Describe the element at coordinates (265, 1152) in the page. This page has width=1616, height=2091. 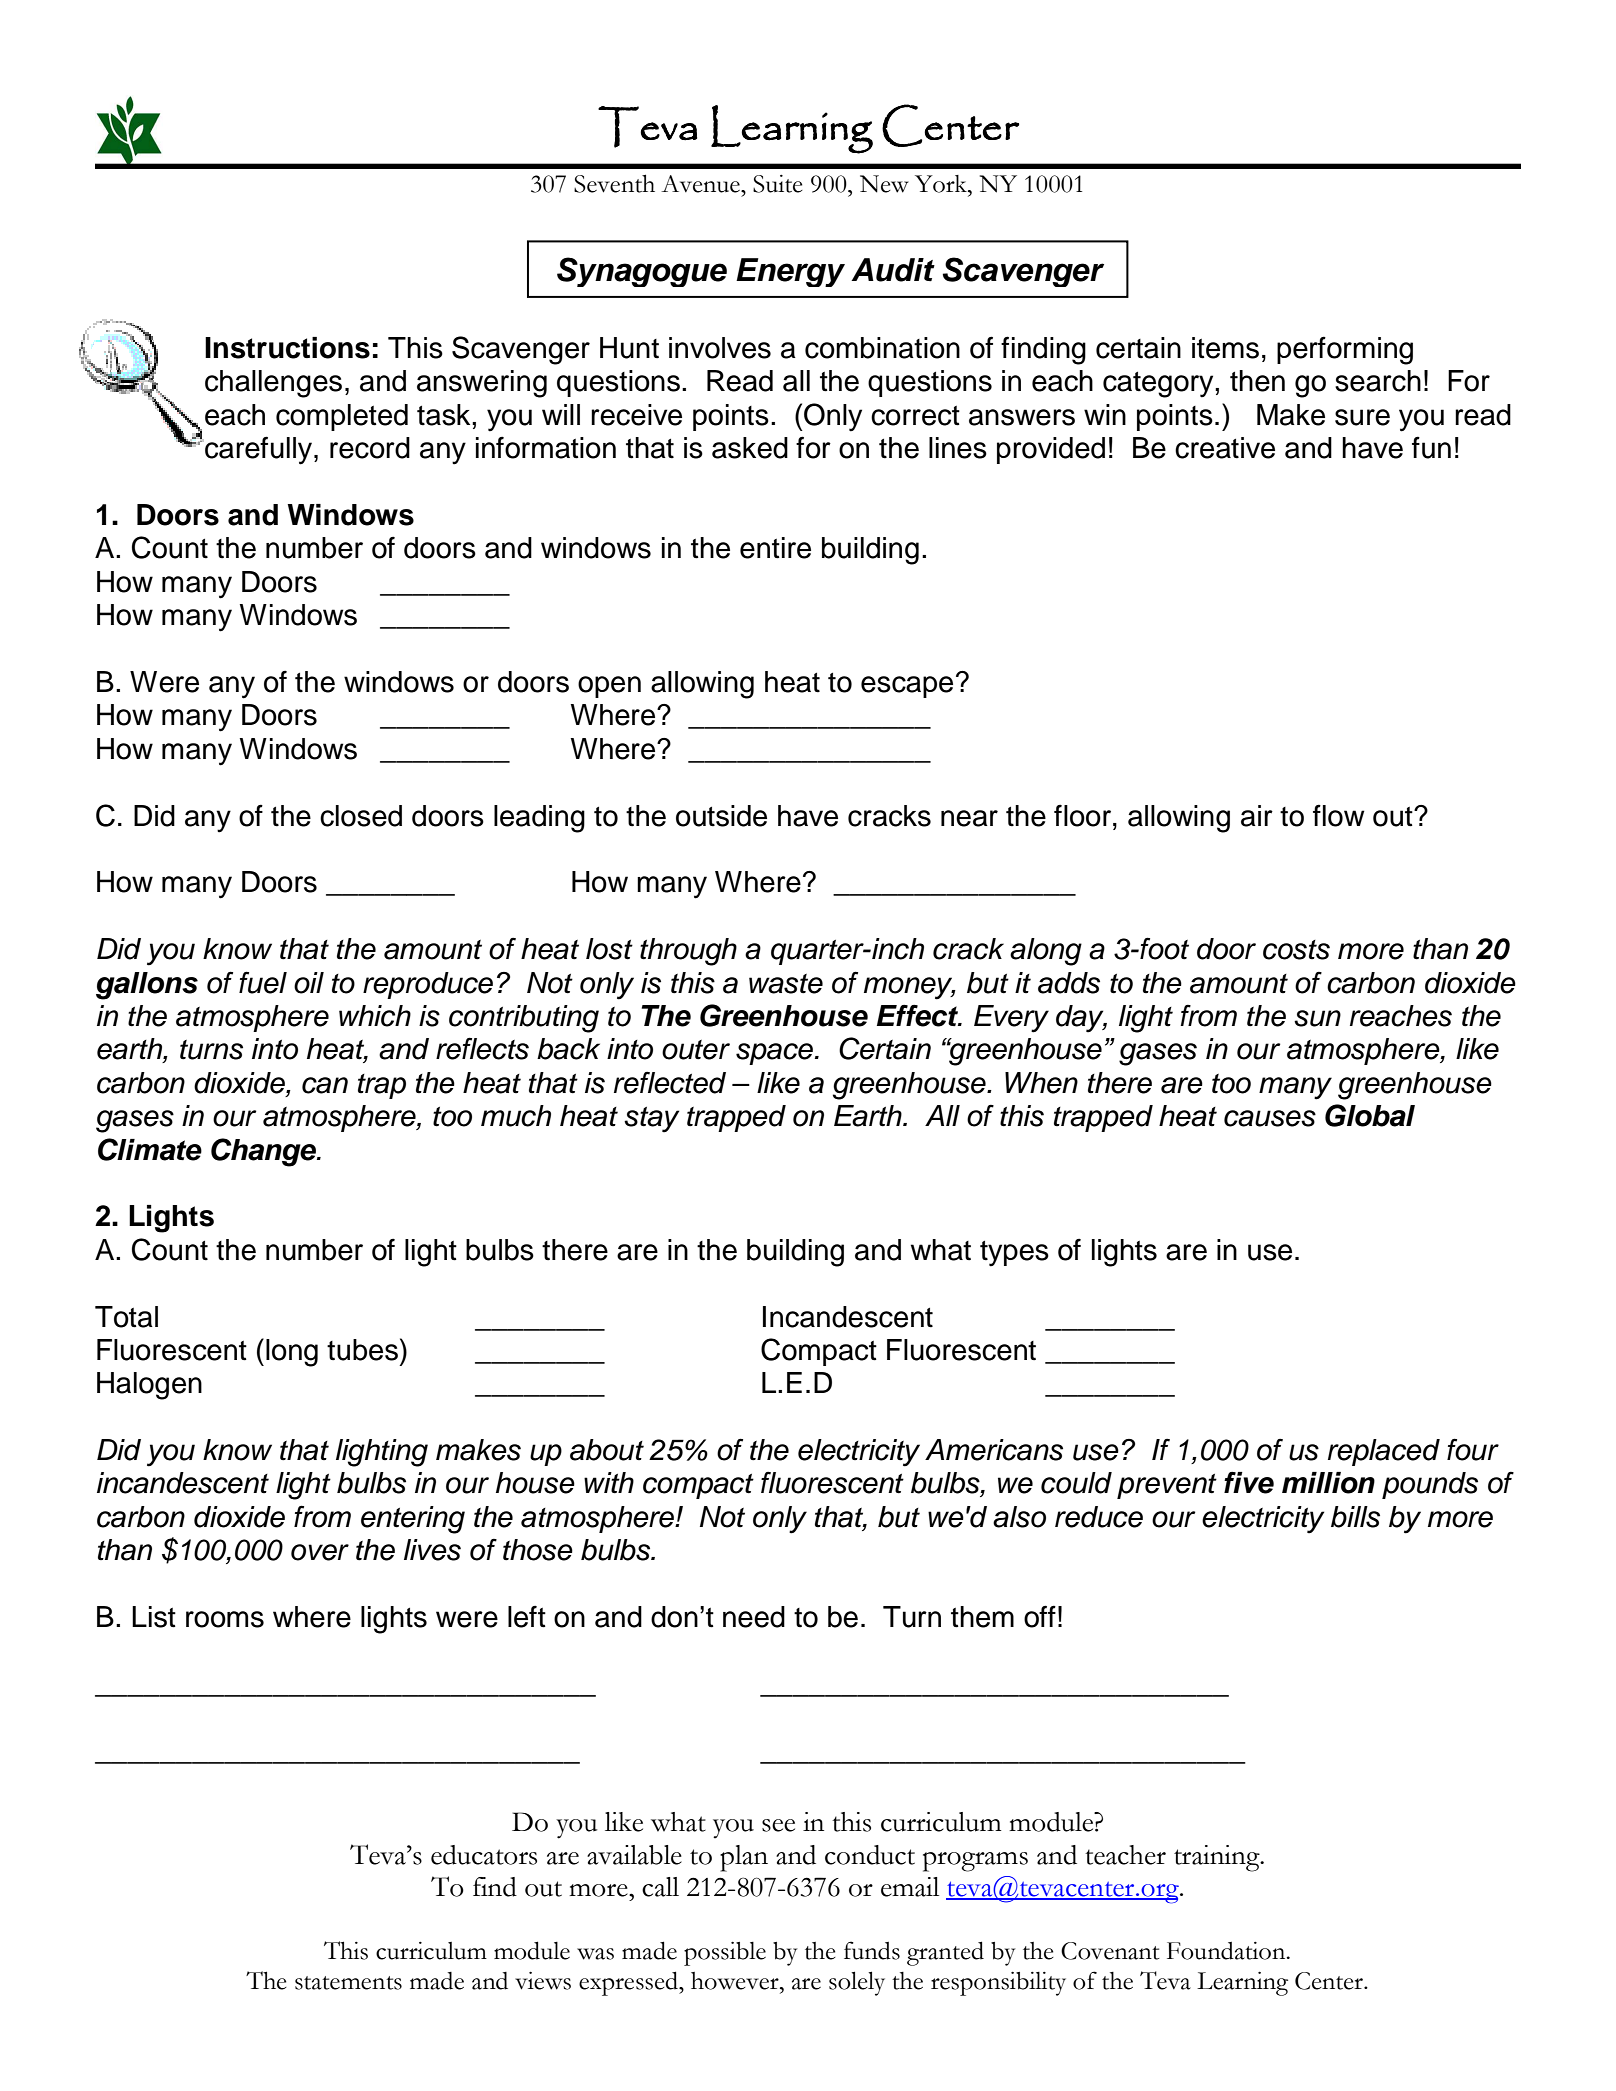
I see `Change` at that location.
